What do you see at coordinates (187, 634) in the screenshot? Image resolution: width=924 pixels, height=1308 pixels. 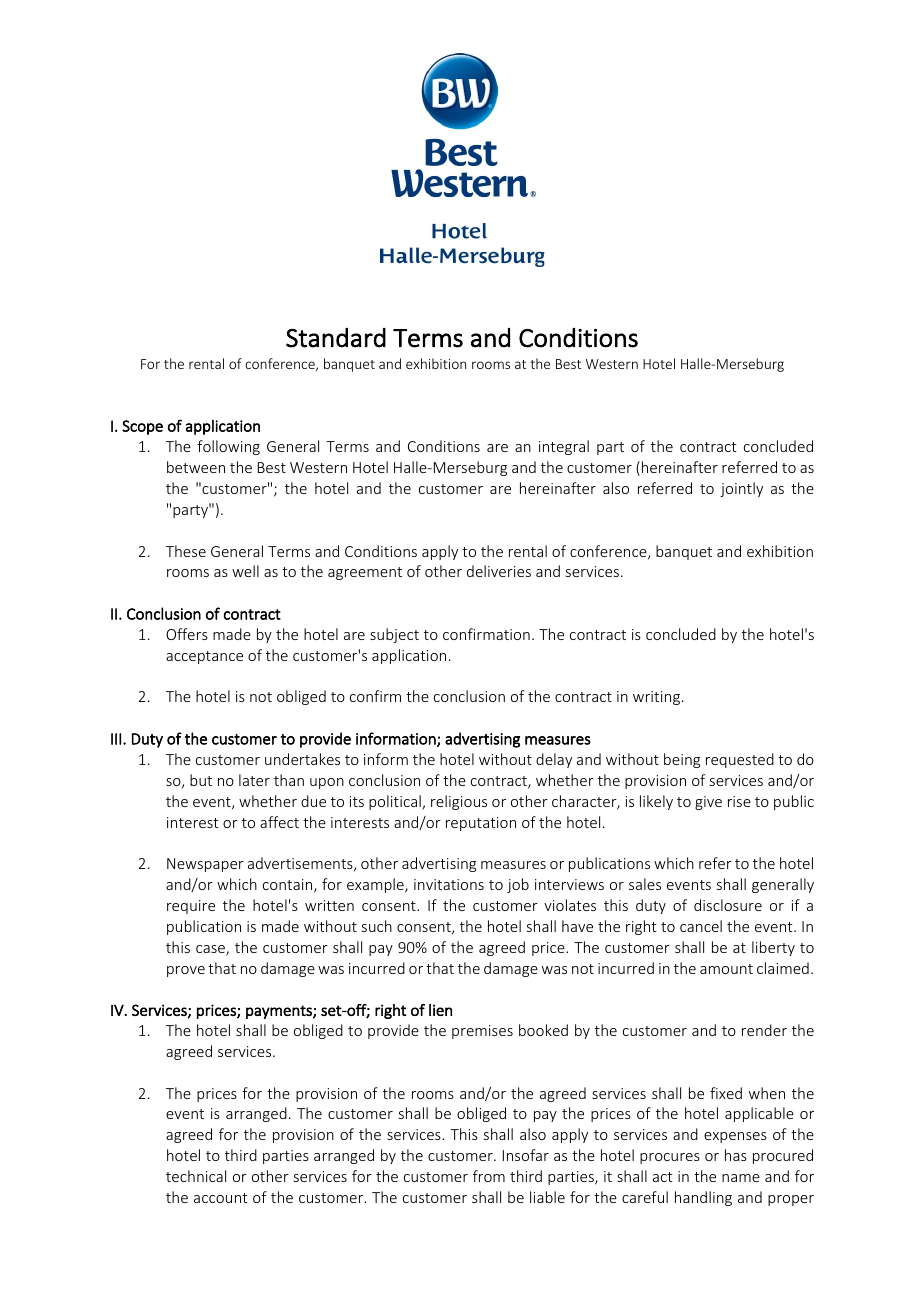 I see `Offers` at bounding box center [187, 634].
